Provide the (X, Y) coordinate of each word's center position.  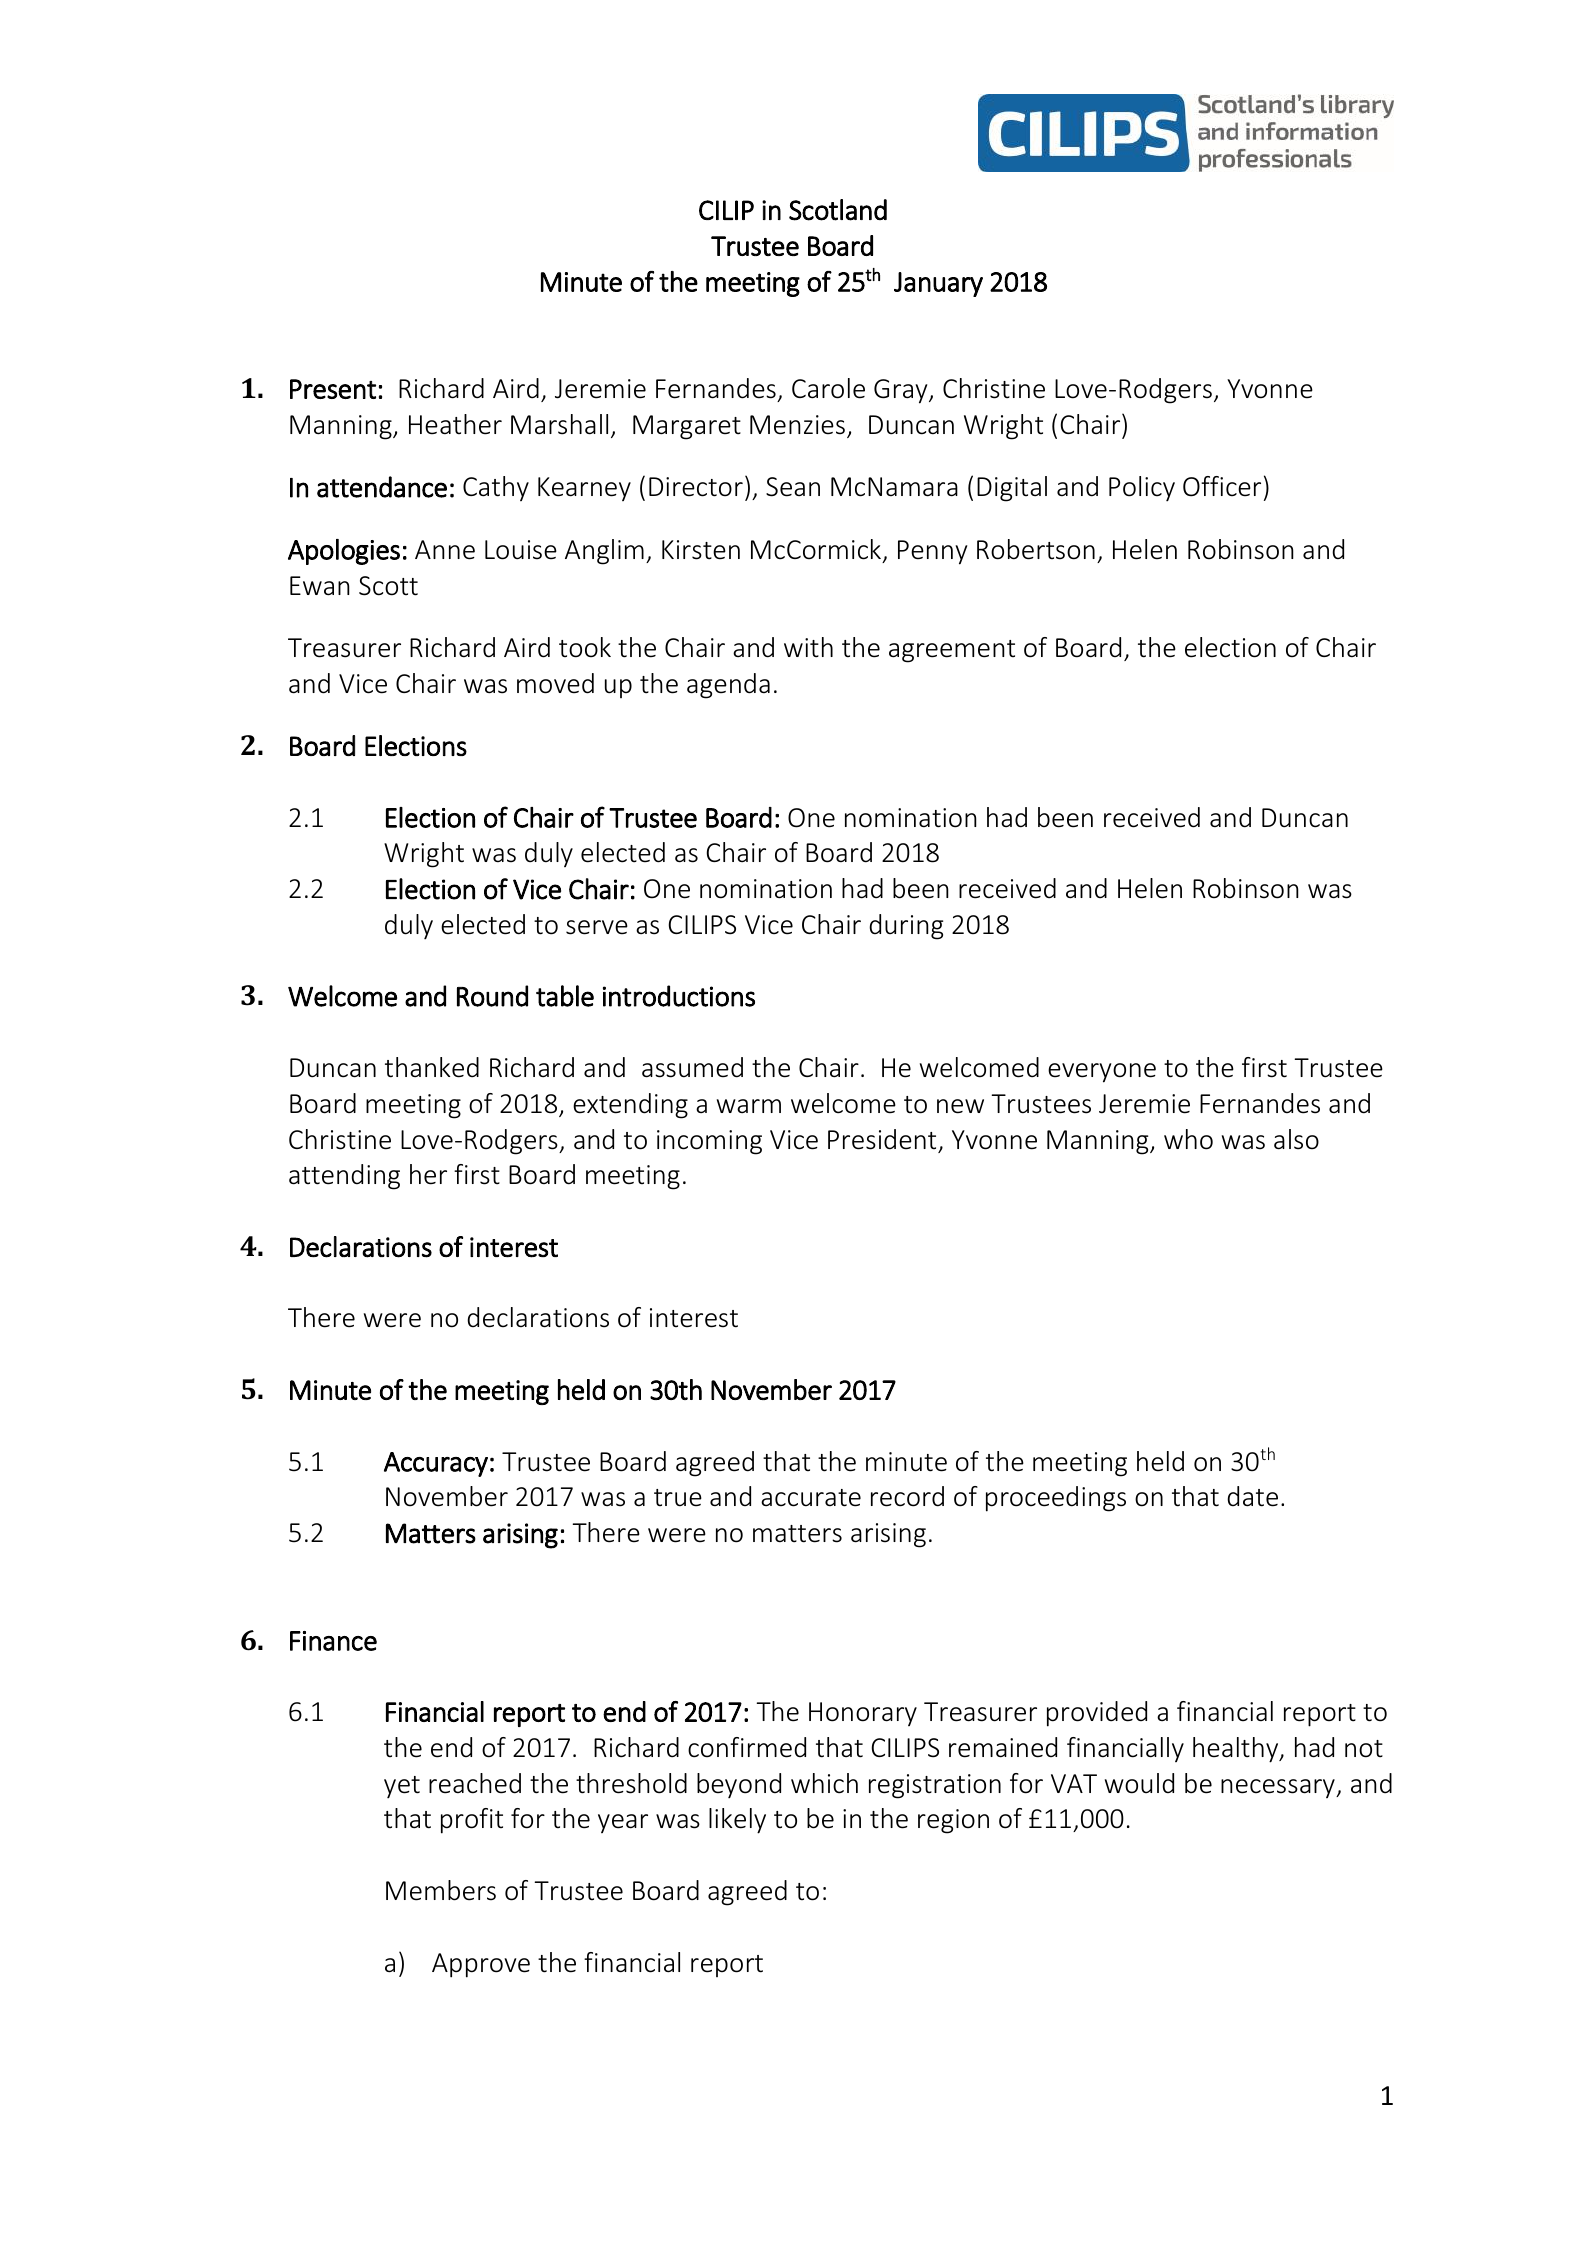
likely (737, 1821)
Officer (1222, 486)
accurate (811, 1498)
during (906, 927)
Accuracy (436, 1464)
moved (555, 683)
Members (441, 1890)
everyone (1102, 1073)
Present (333, 389)
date (1252, 1496)
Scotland (838, 210)
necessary (1279, 1788)
